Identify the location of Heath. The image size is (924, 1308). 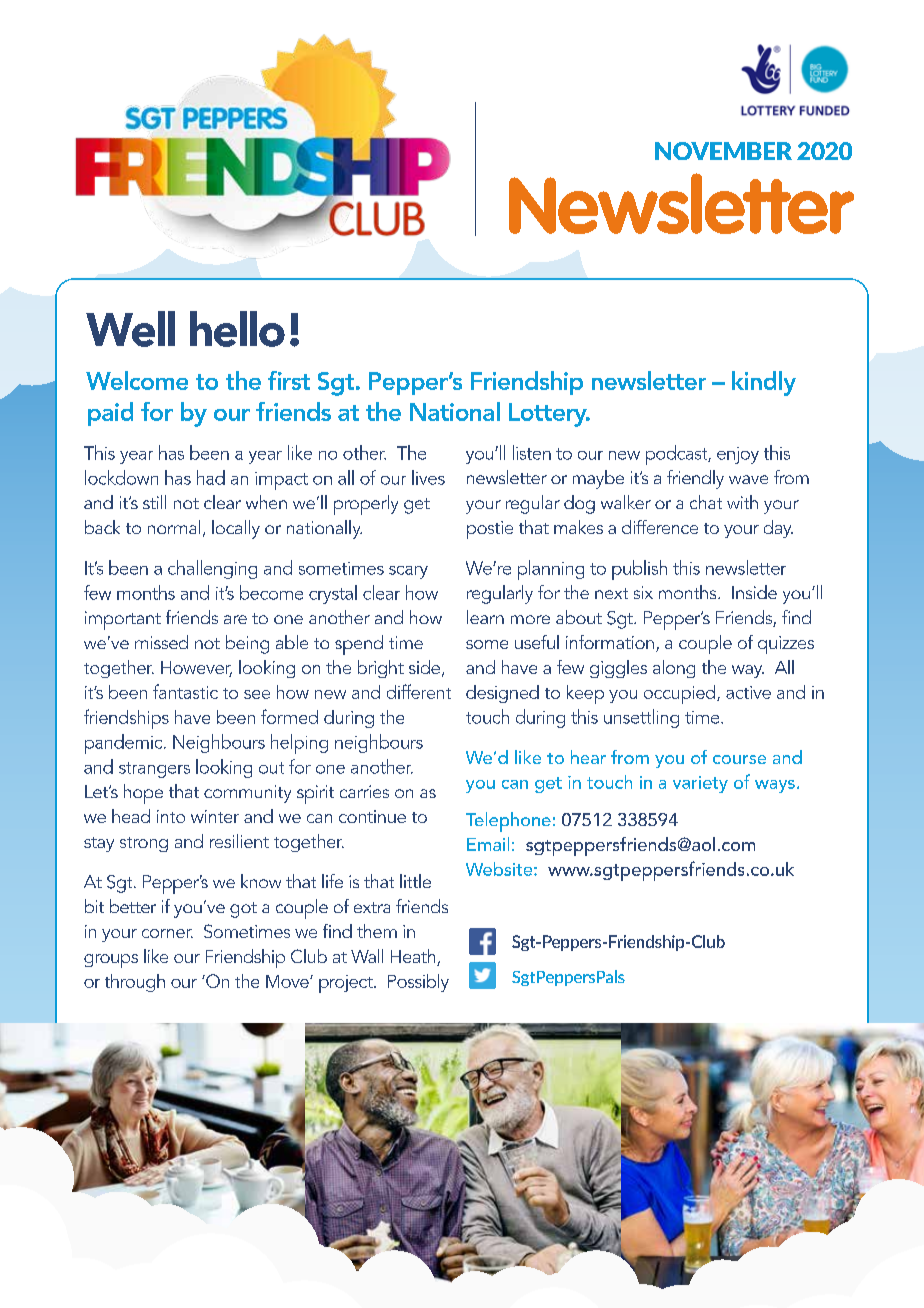
(414, 957).
